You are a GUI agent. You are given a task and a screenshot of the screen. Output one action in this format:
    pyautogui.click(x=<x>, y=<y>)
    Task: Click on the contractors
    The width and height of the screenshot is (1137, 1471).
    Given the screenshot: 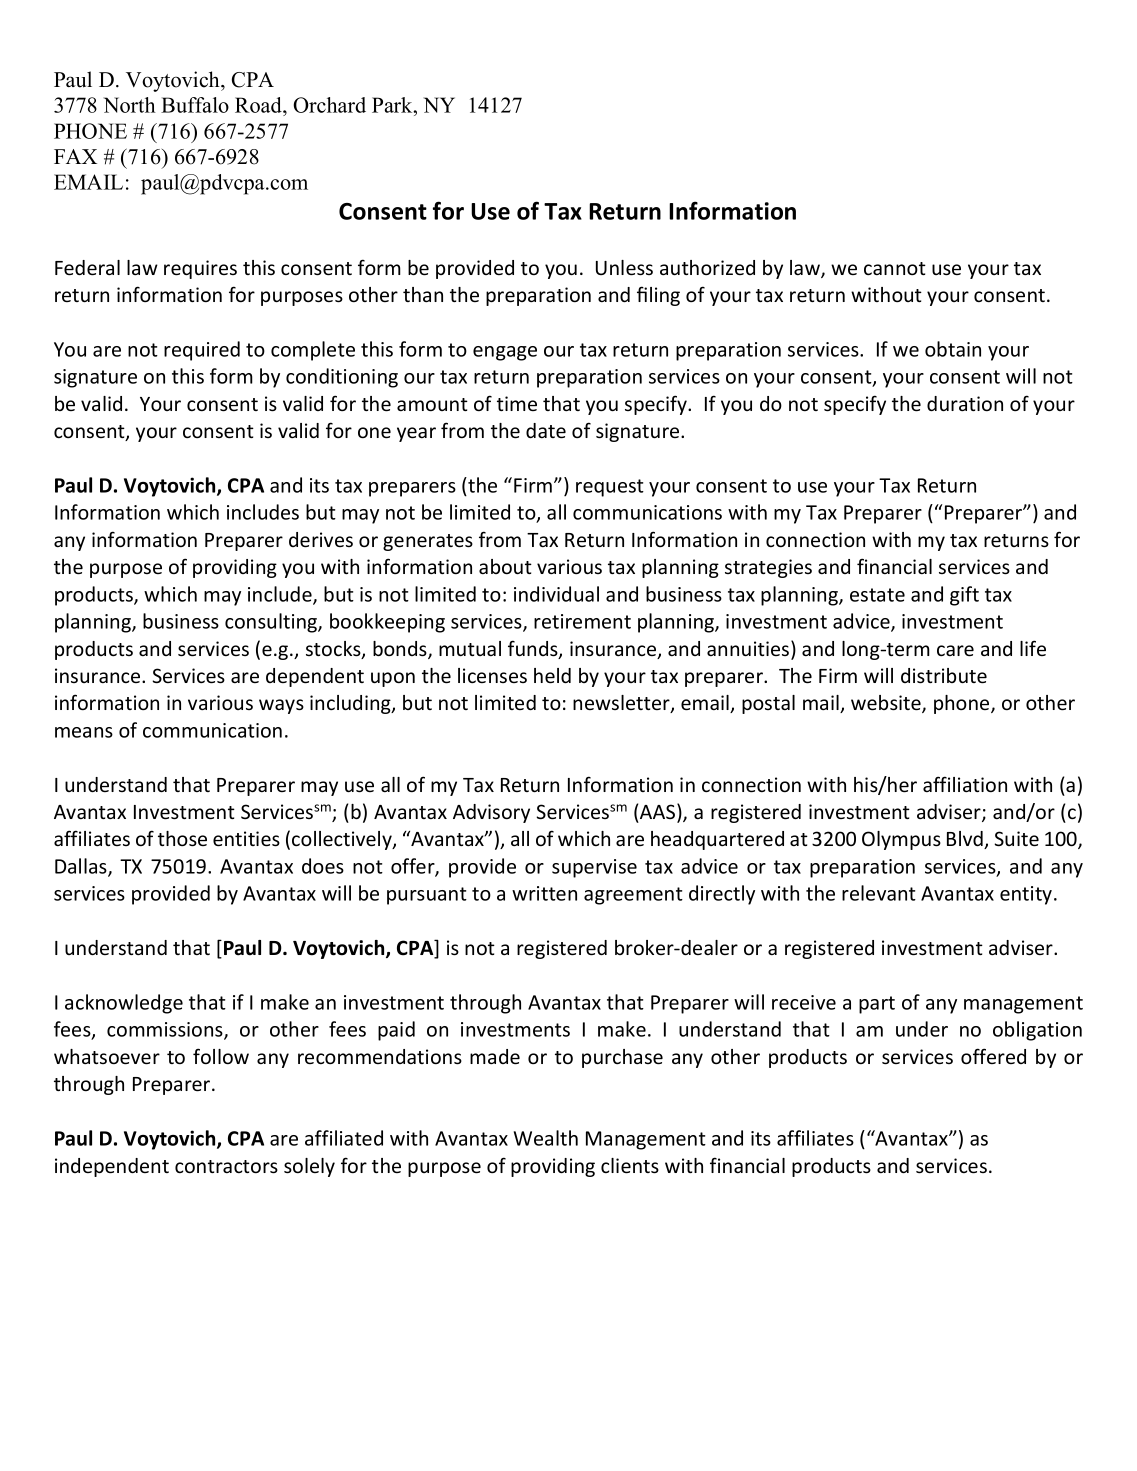 What is the action you would take?
    pyautogui.click(x=226, y=1167)
